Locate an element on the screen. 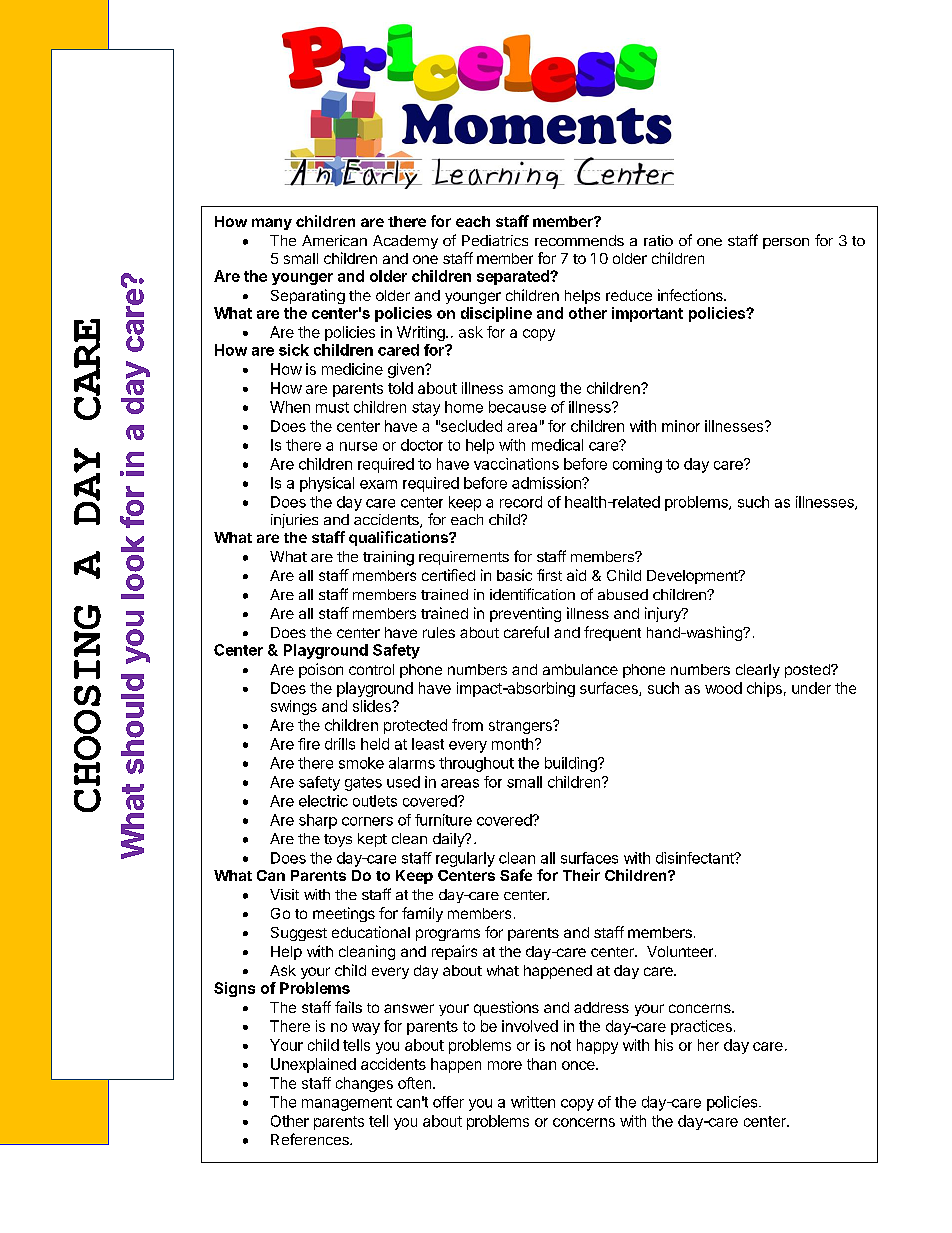 This screenshot has height=1233, width=952. physical is located at coordinates (327, 484).
